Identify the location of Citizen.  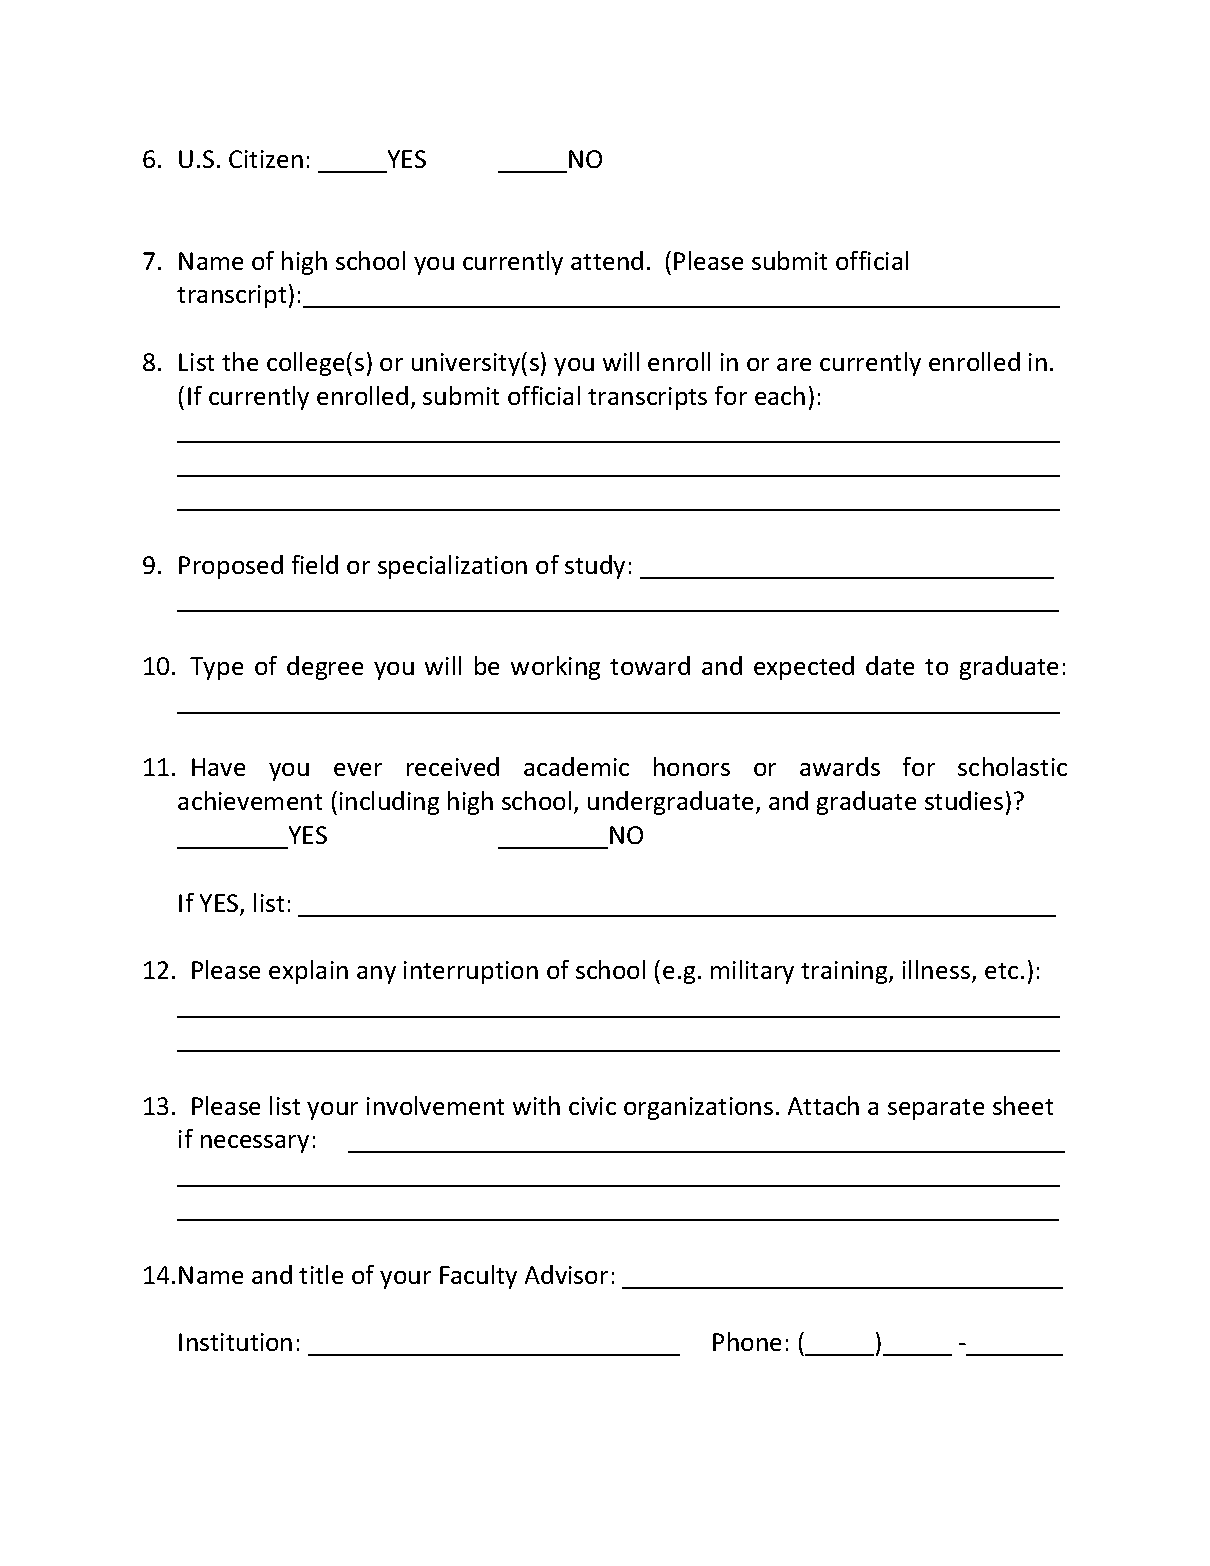
(266, 159).
